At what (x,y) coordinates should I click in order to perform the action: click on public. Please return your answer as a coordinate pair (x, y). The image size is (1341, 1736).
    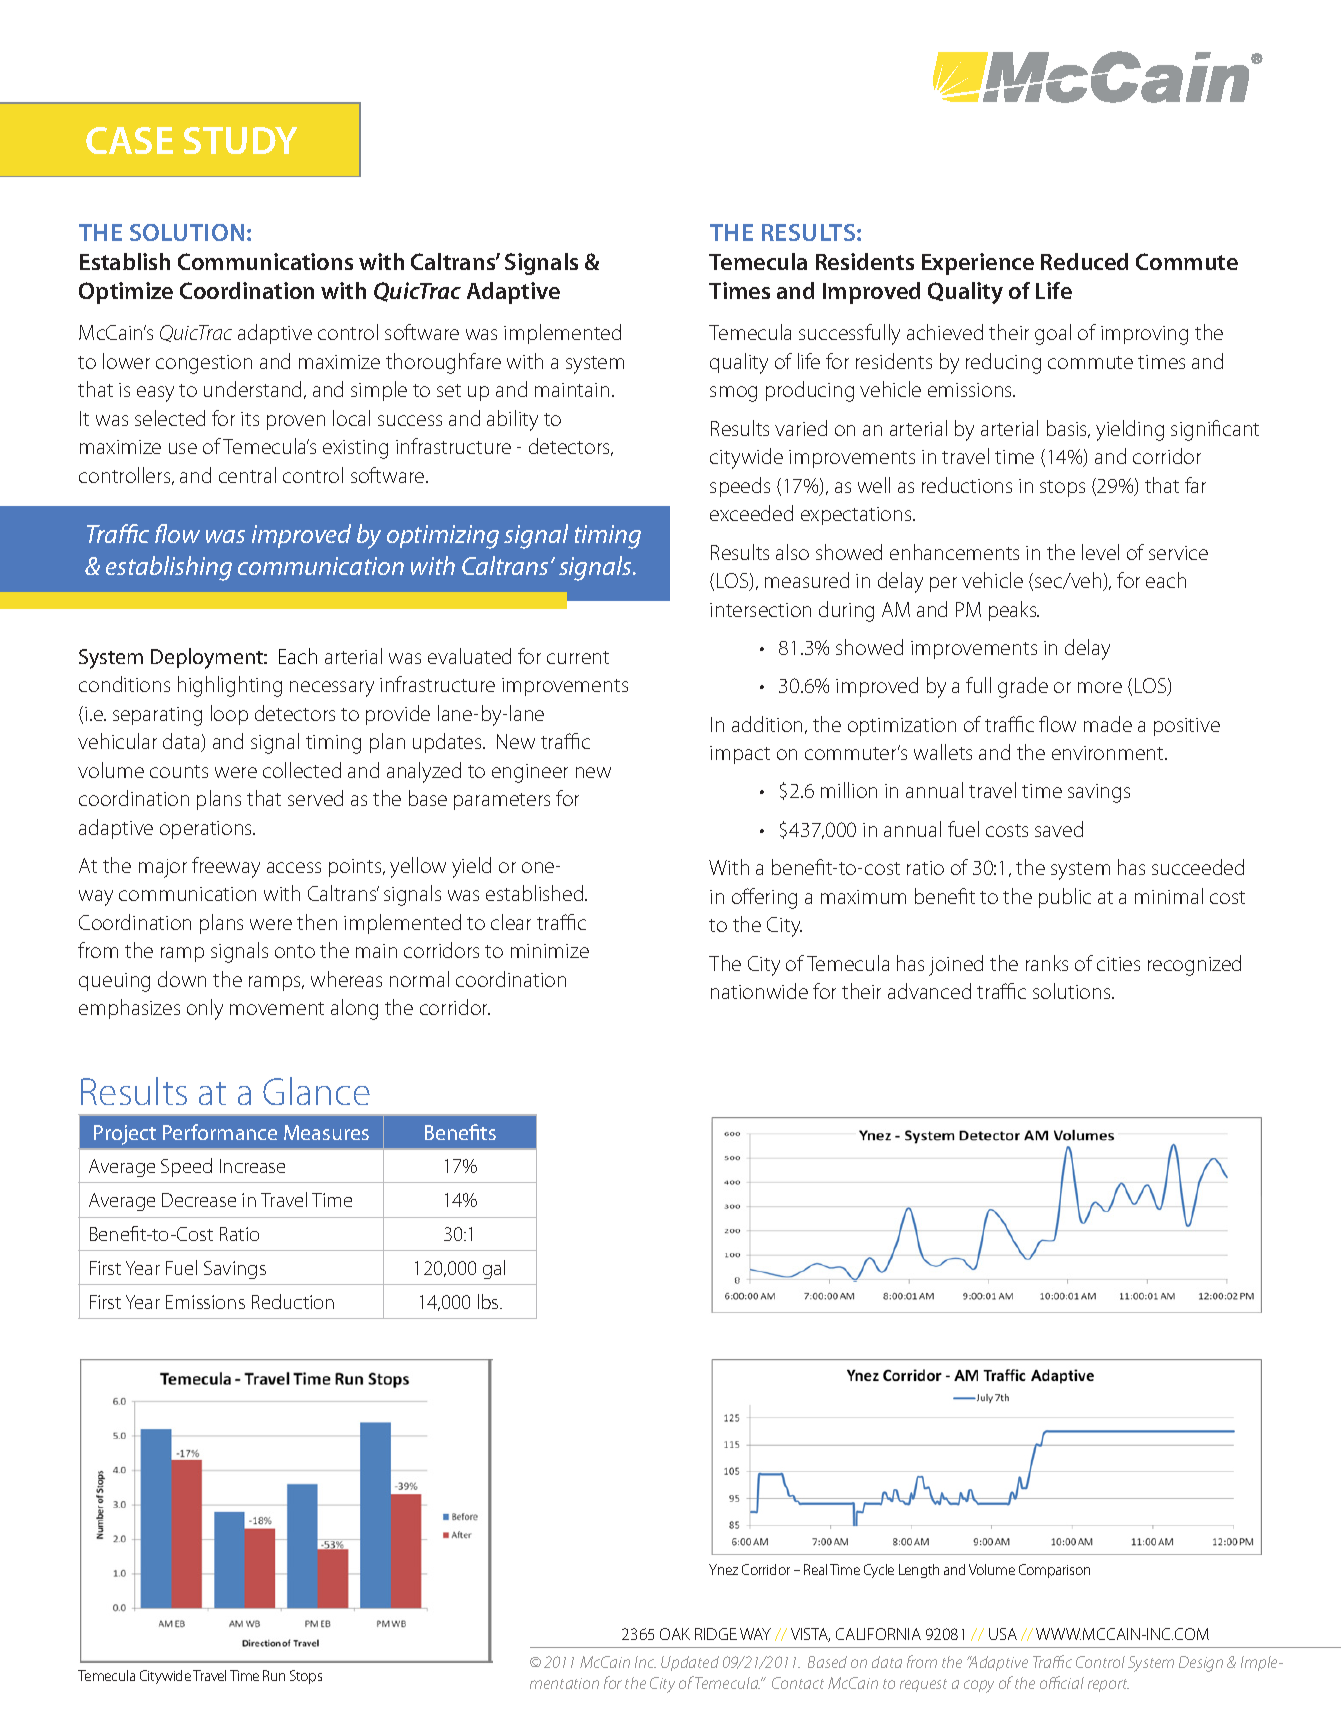
    Looking at the image, I should click on (1065, 898).
